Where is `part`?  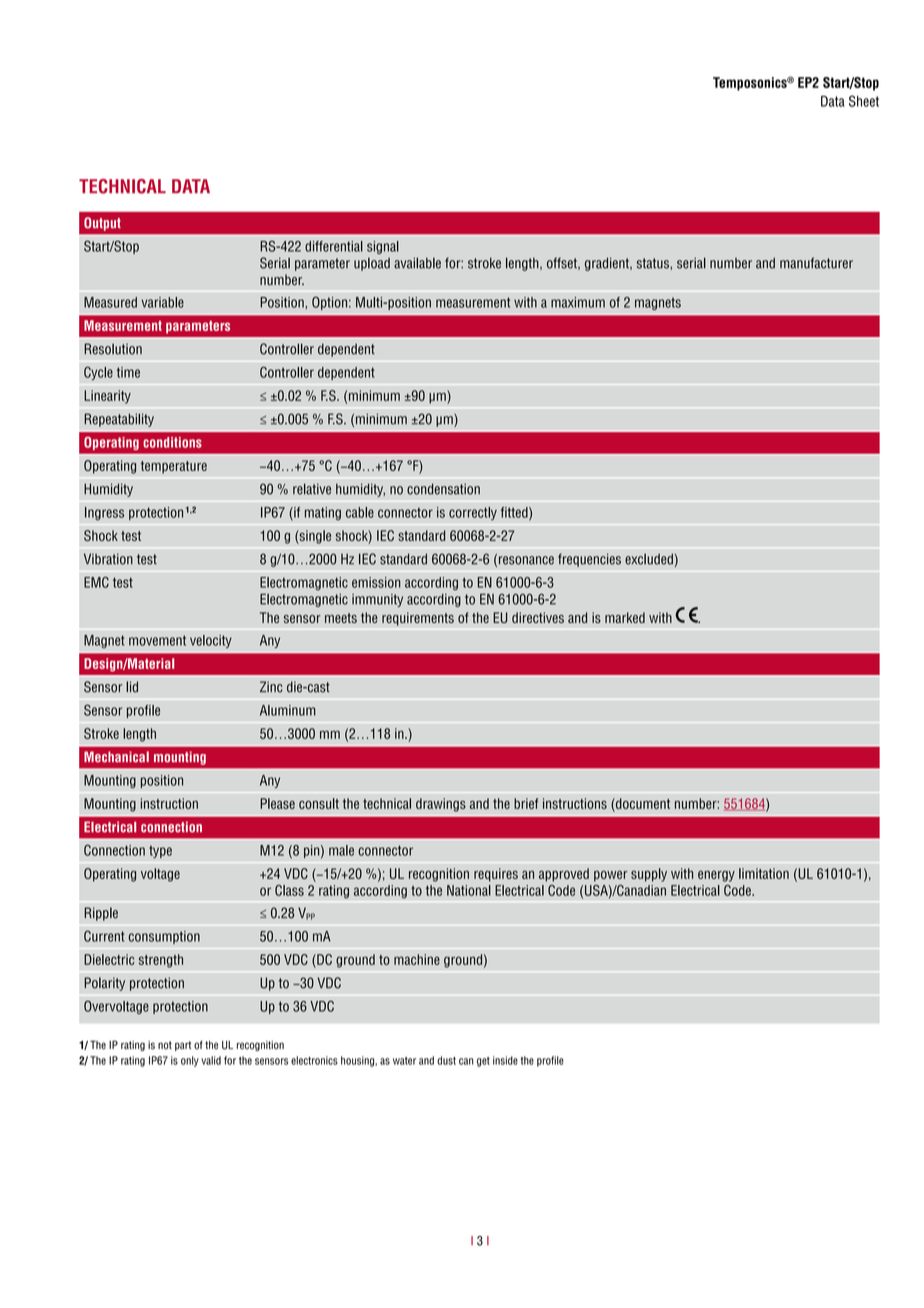
part is located at coordinates (183, 1046).
